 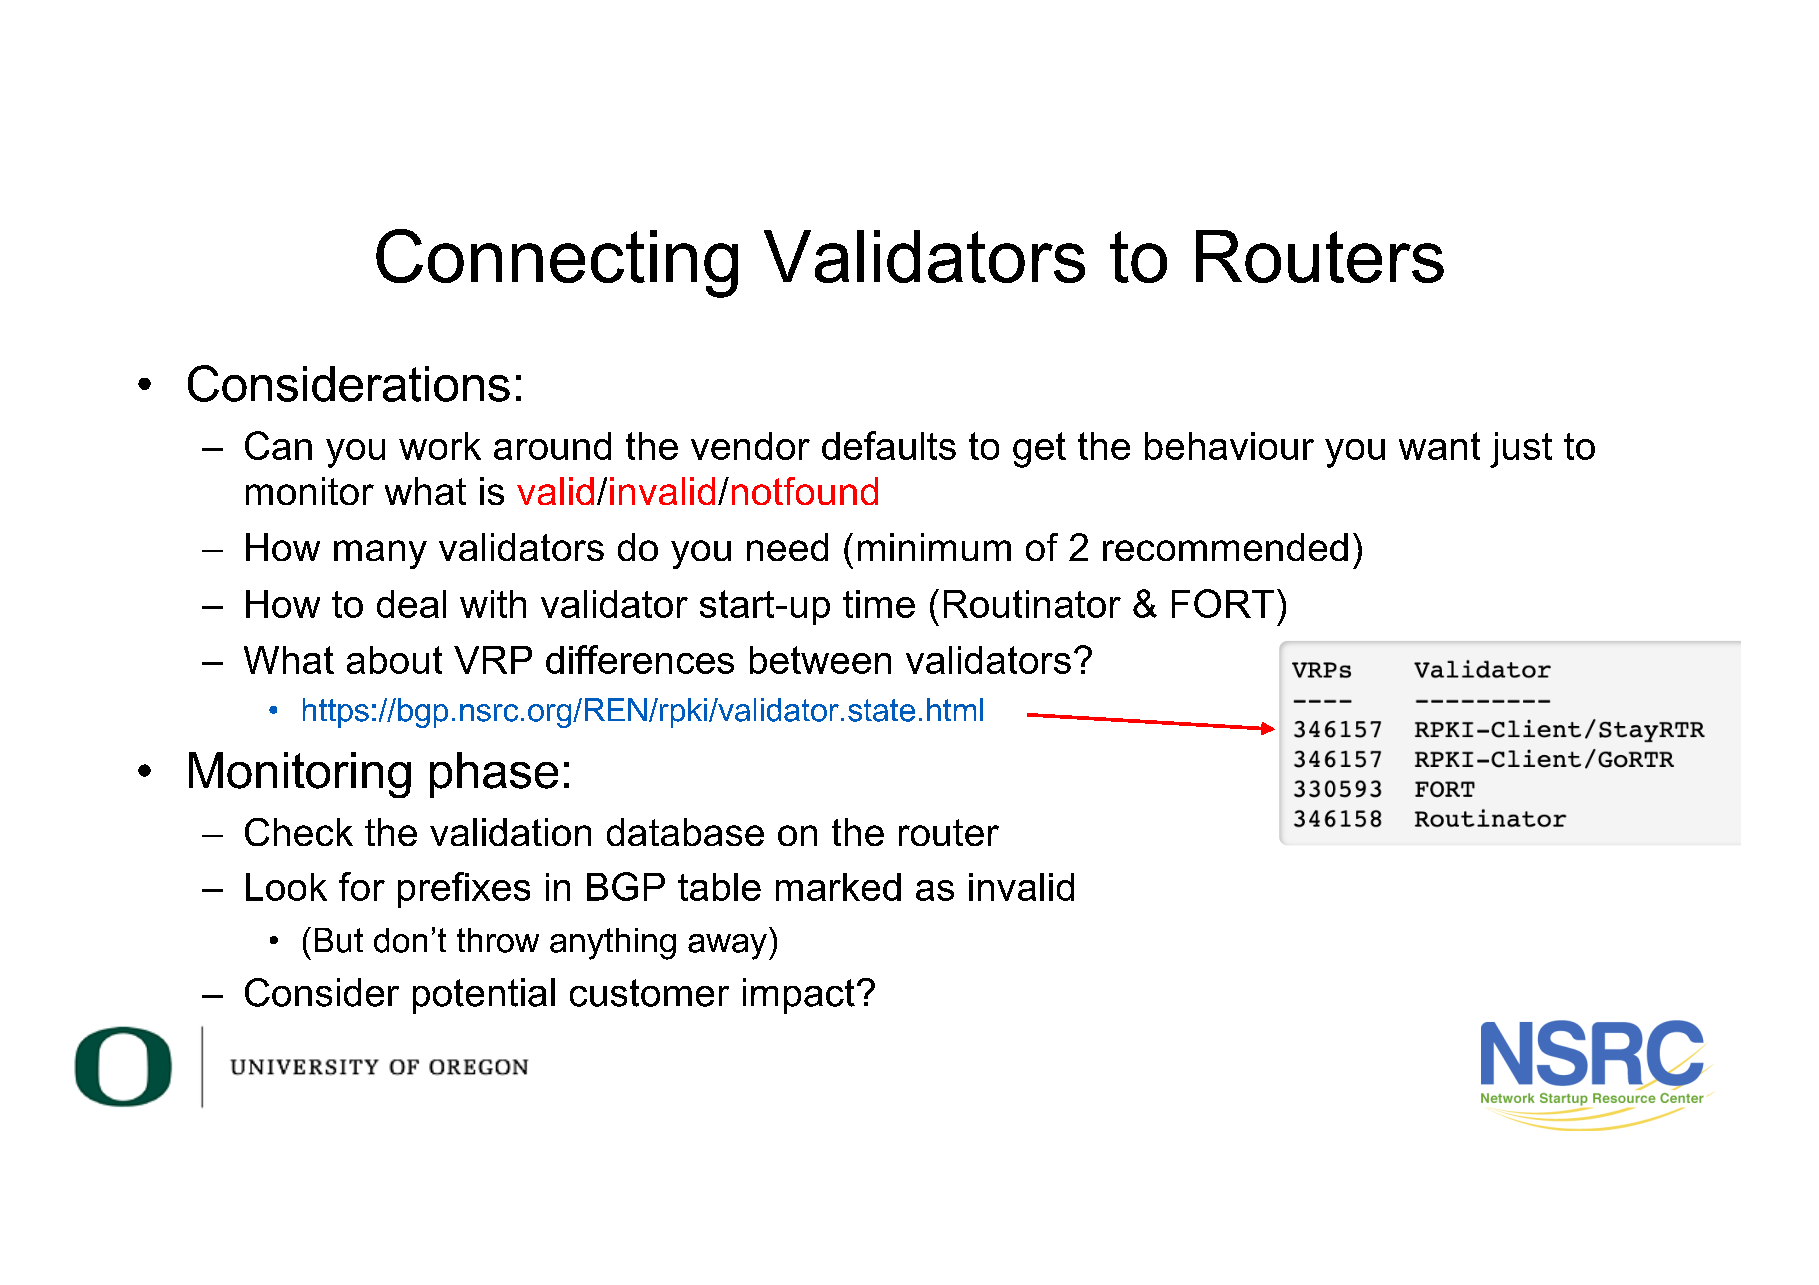 What do you see at coordinates (484, 996) in the screenshot?
I see `potential` at bounding box center [484, 996].
